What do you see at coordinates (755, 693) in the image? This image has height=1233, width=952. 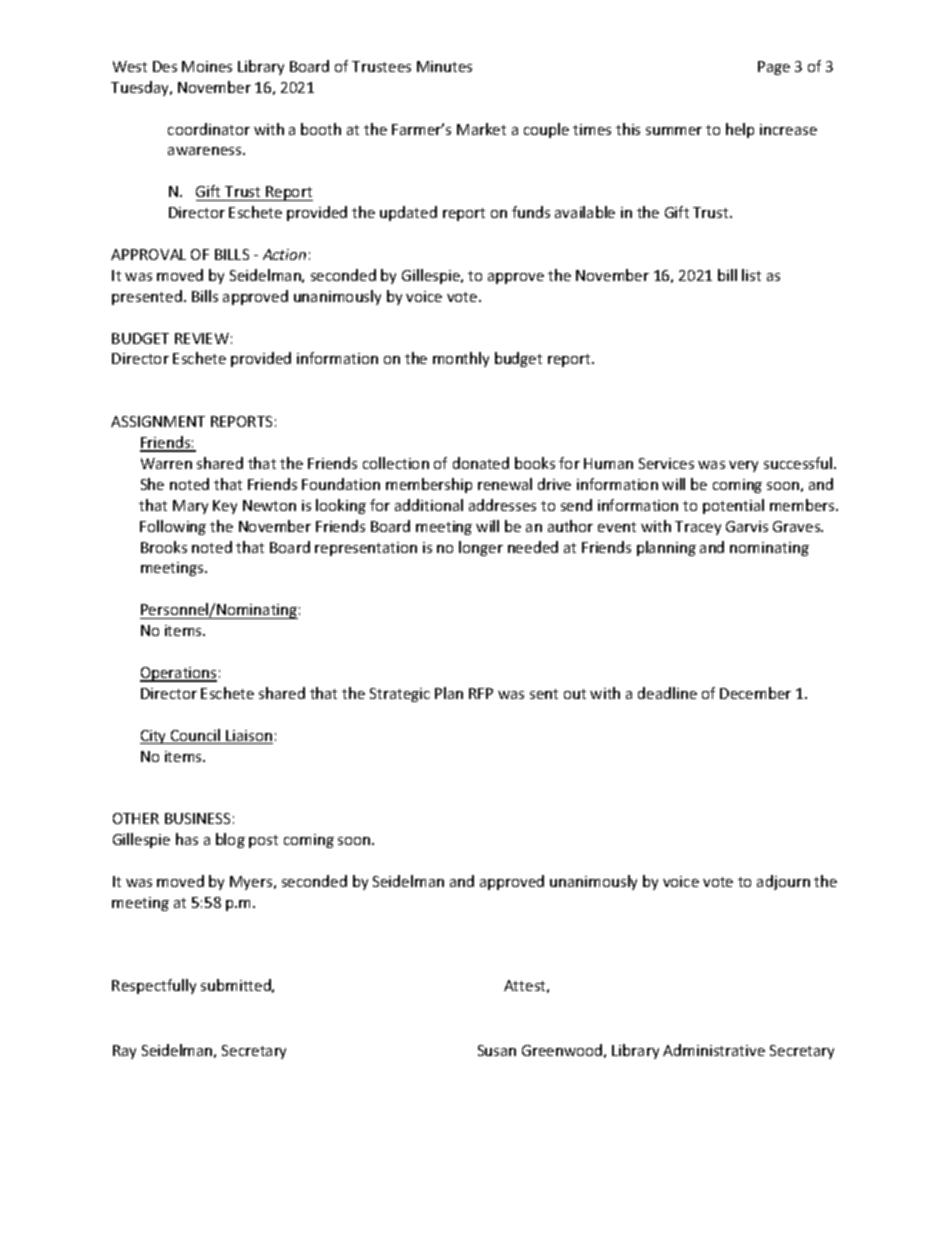 I see `December` at bounding box center [755, 693].
